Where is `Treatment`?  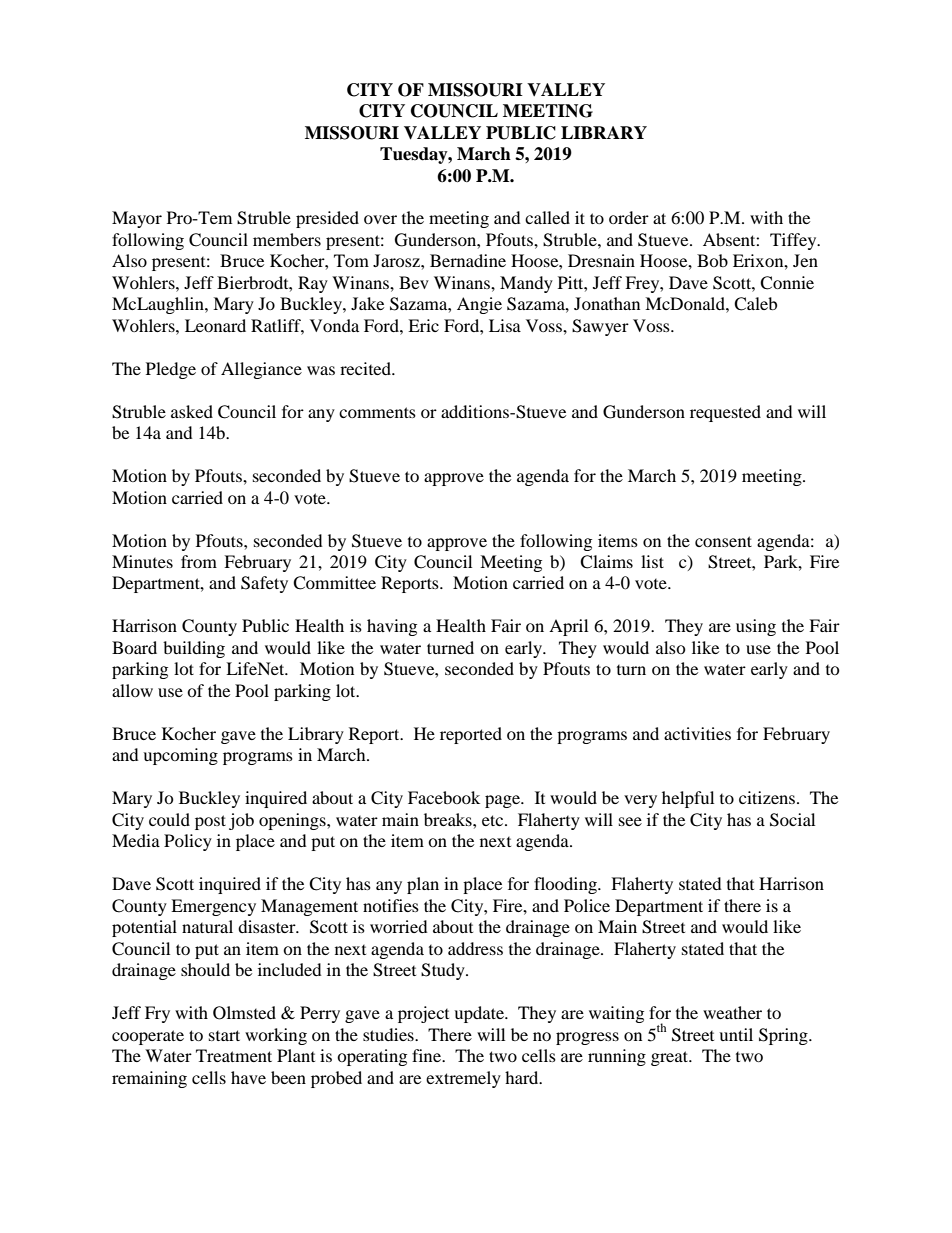
Treatment is located at coordinates (234, 1055).
